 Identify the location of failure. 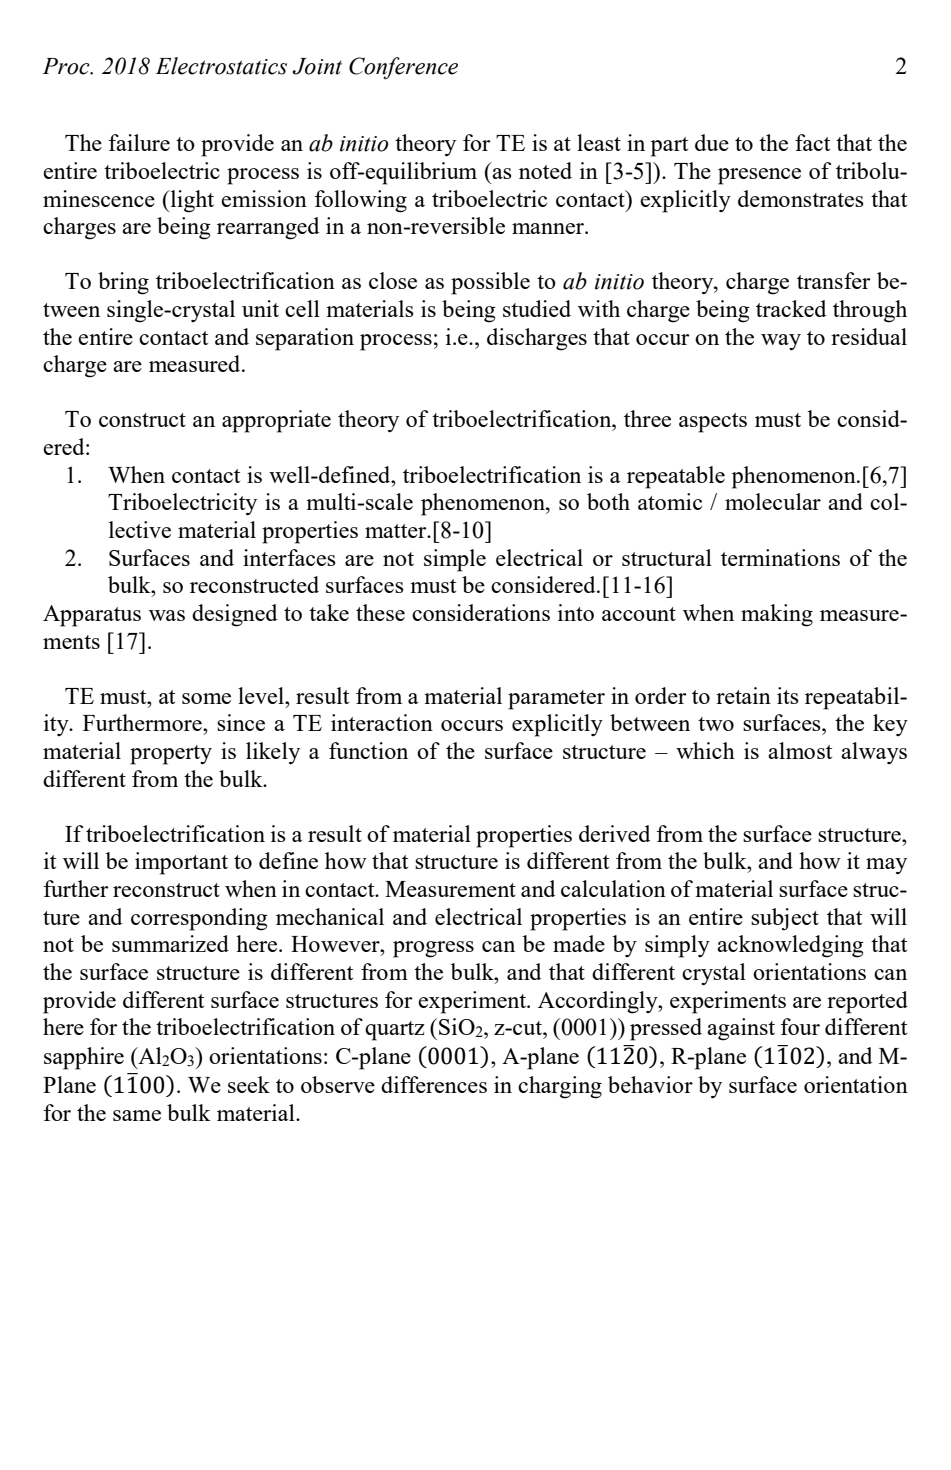
(139, 142).
